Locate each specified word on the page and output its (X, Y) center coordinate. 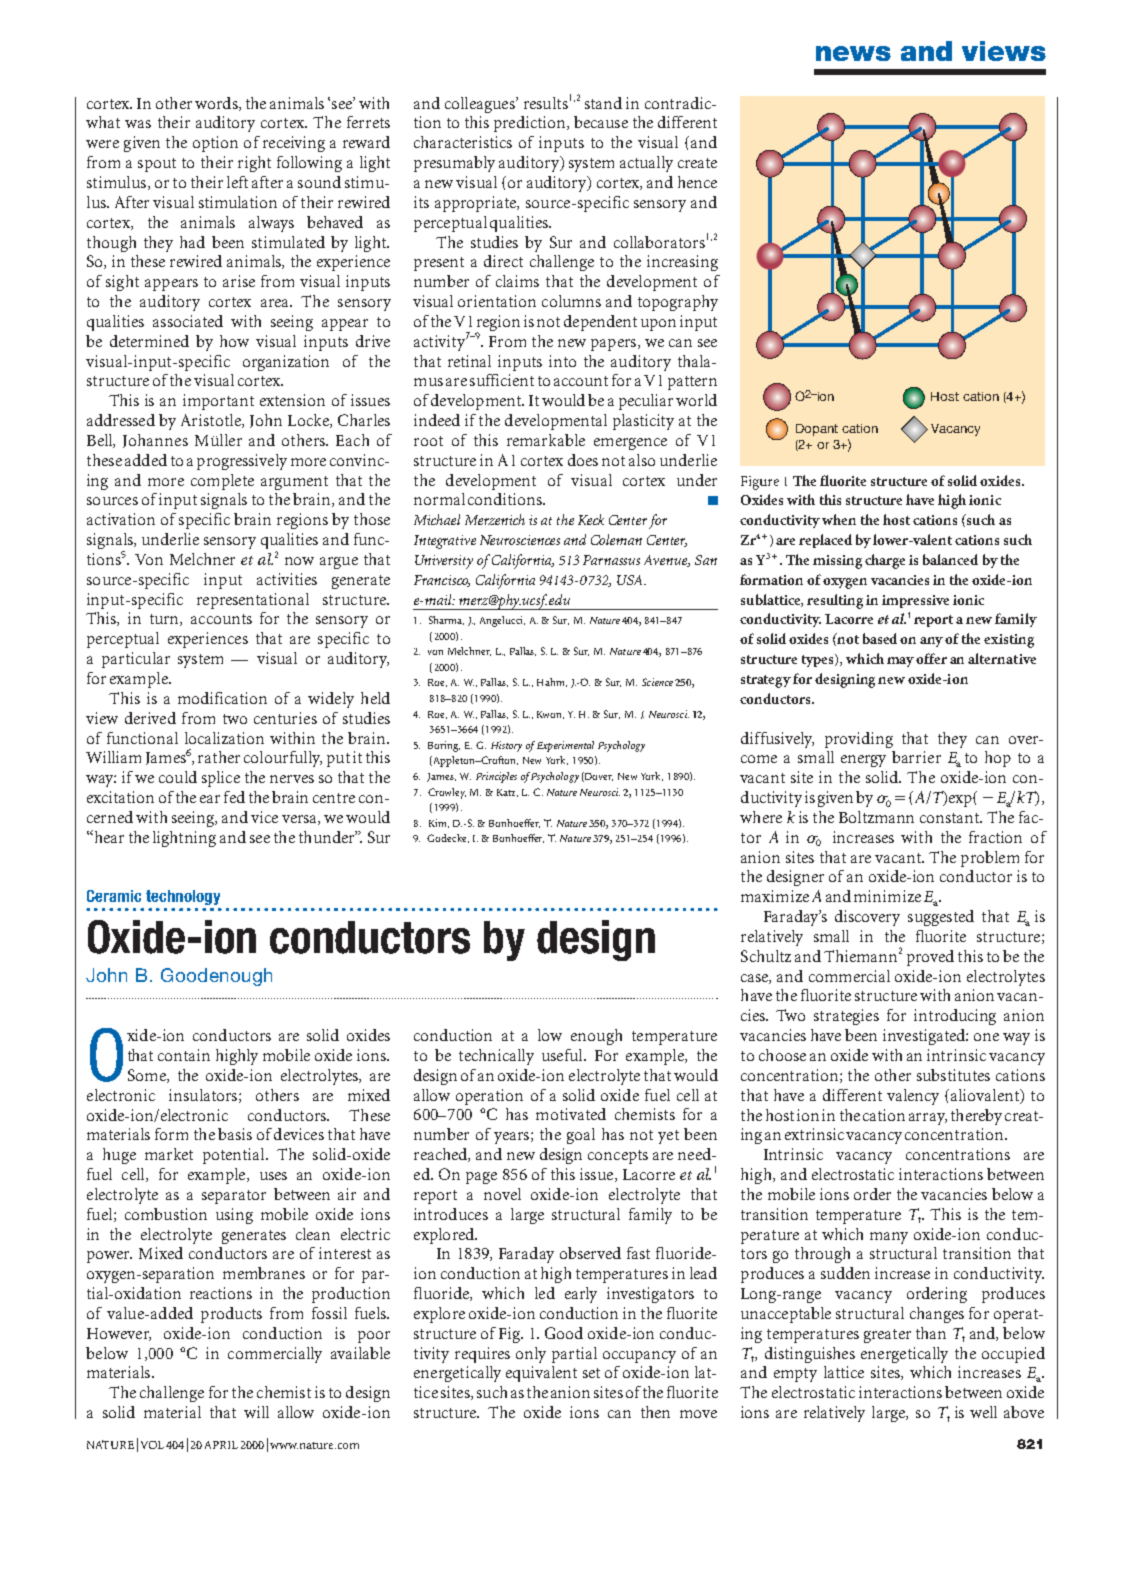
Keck (591, 519)
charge (885, 561)
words (217, 104)
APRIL (221, 1445)
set (591, 1373)
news (853, 53)
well (983, 1412)
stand (603, 103)
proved (930, 958)
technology (183, 897)
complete (222, 482)
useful (563, 1055)
